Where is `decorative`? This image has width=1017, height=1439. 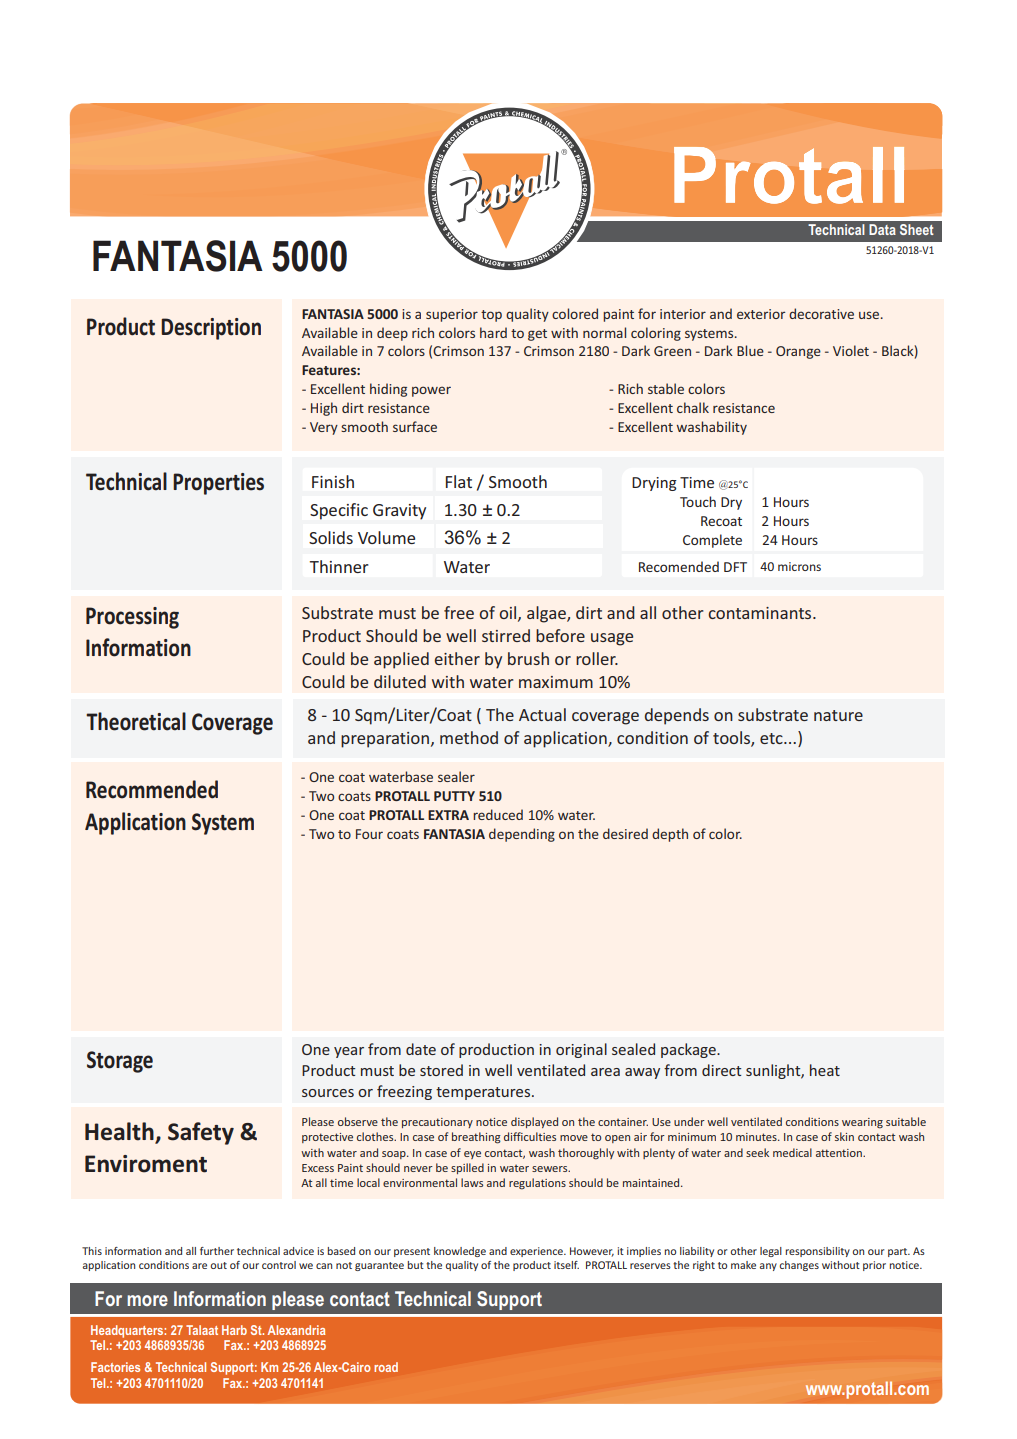
decorative is located at coordinates (821, 313).
